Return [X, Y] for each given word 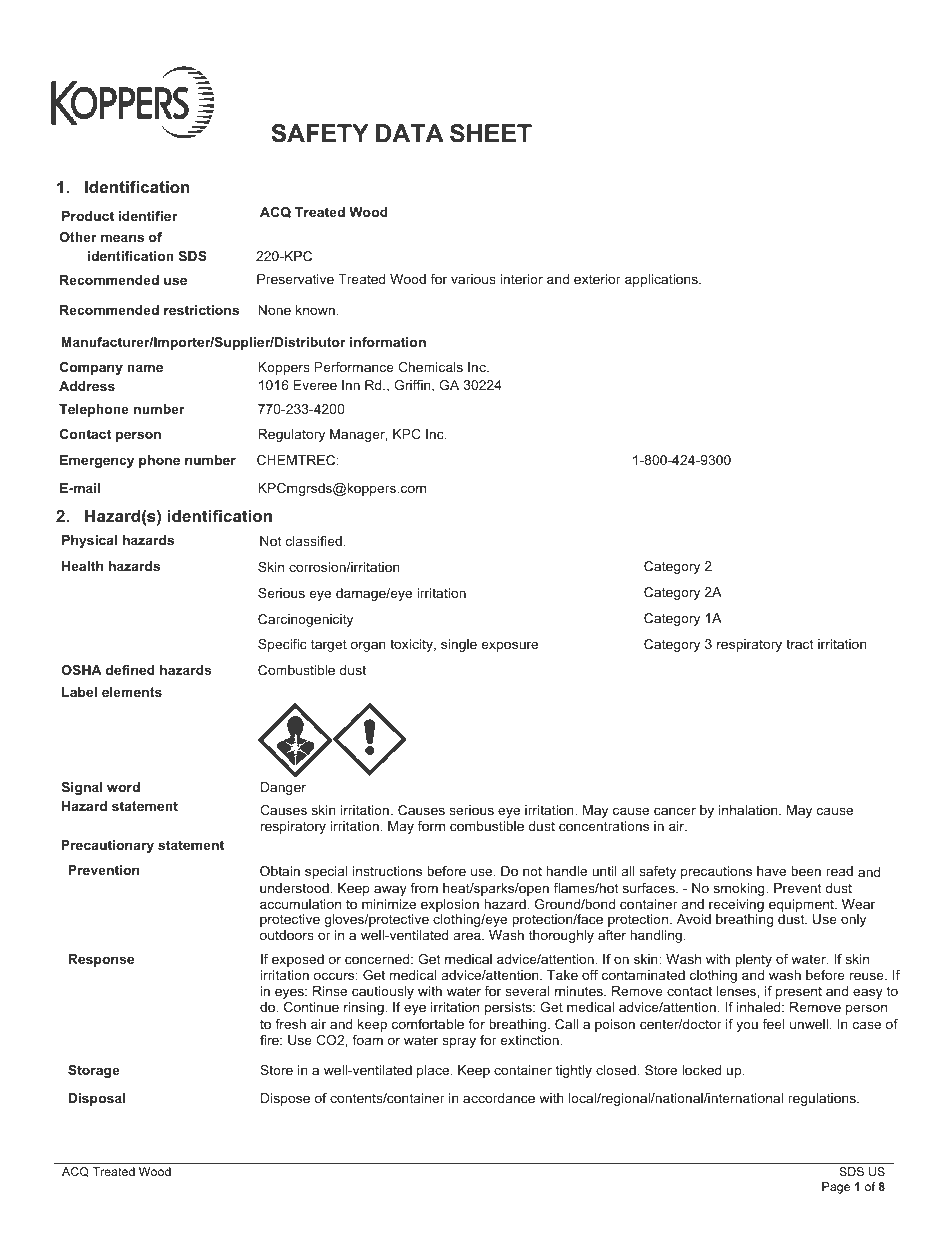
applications [662, 280]
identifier [148, 216]
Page [836, 1188]
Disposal [96, 1099]
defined [130, 670]
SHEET [491, 133]
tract [799, 644]
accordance [499, 1098]
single [459, 645]
